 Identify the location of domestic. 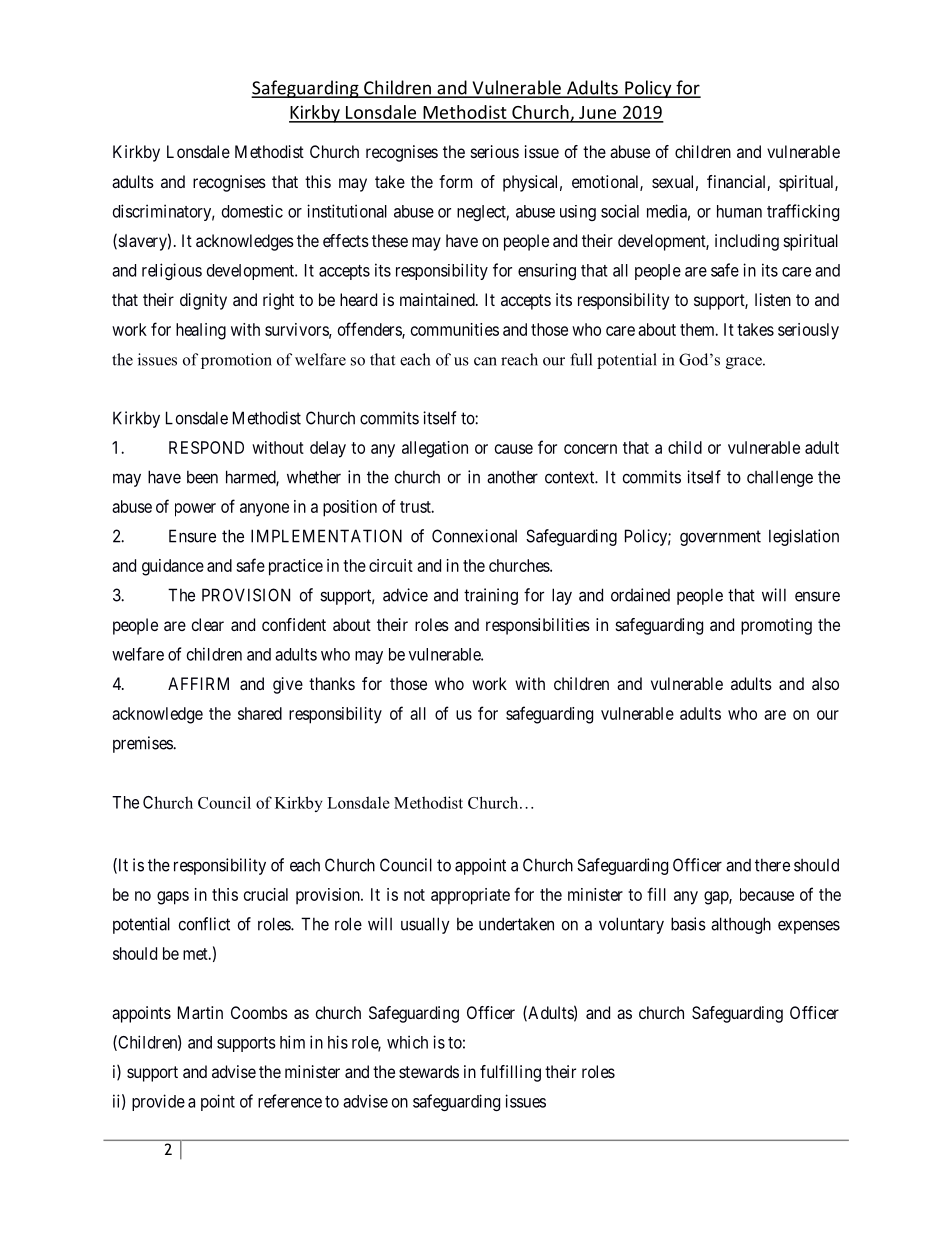
(252, 211).
